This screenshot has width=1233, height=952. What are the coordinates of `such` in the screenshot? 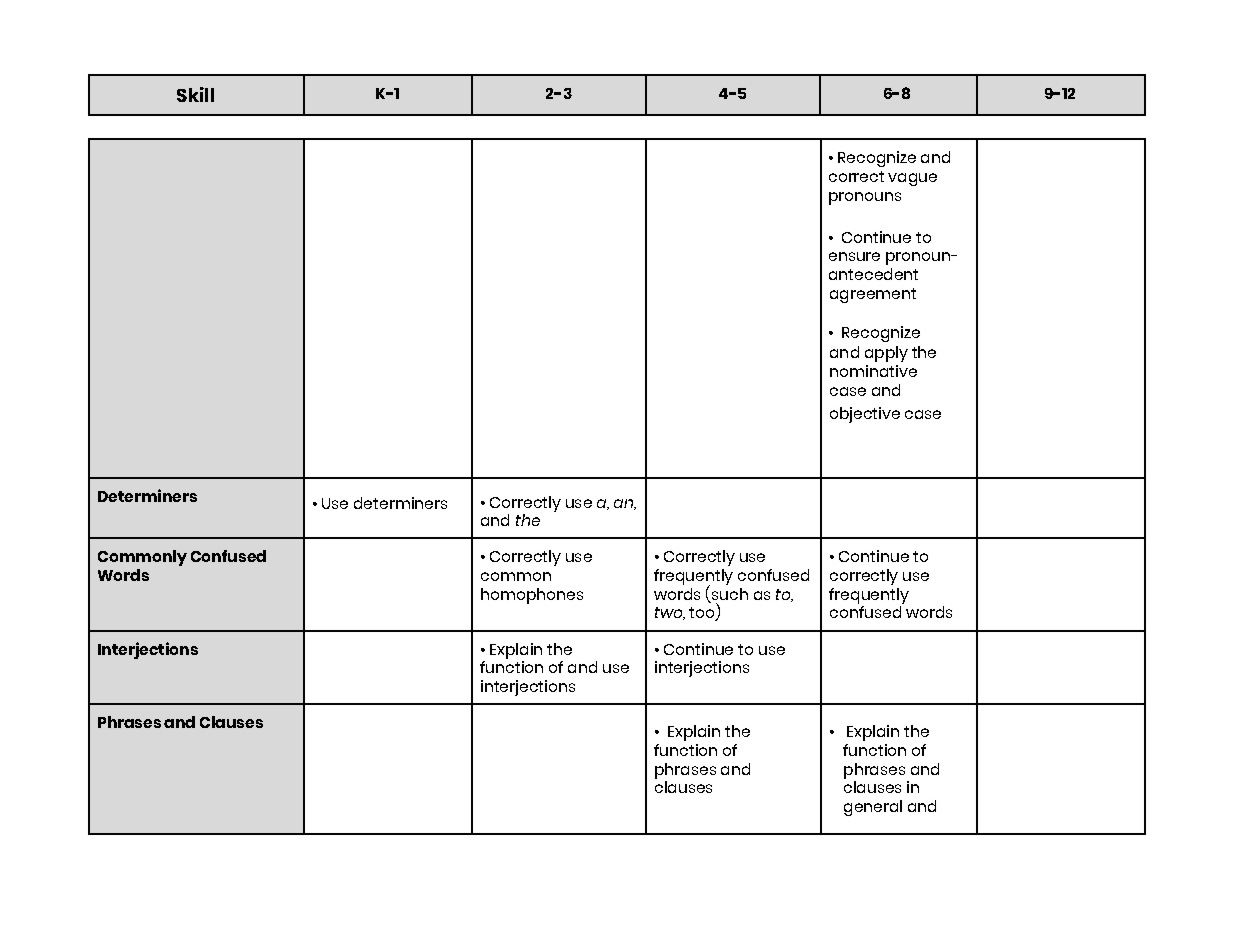 It's located at (730, 594).
